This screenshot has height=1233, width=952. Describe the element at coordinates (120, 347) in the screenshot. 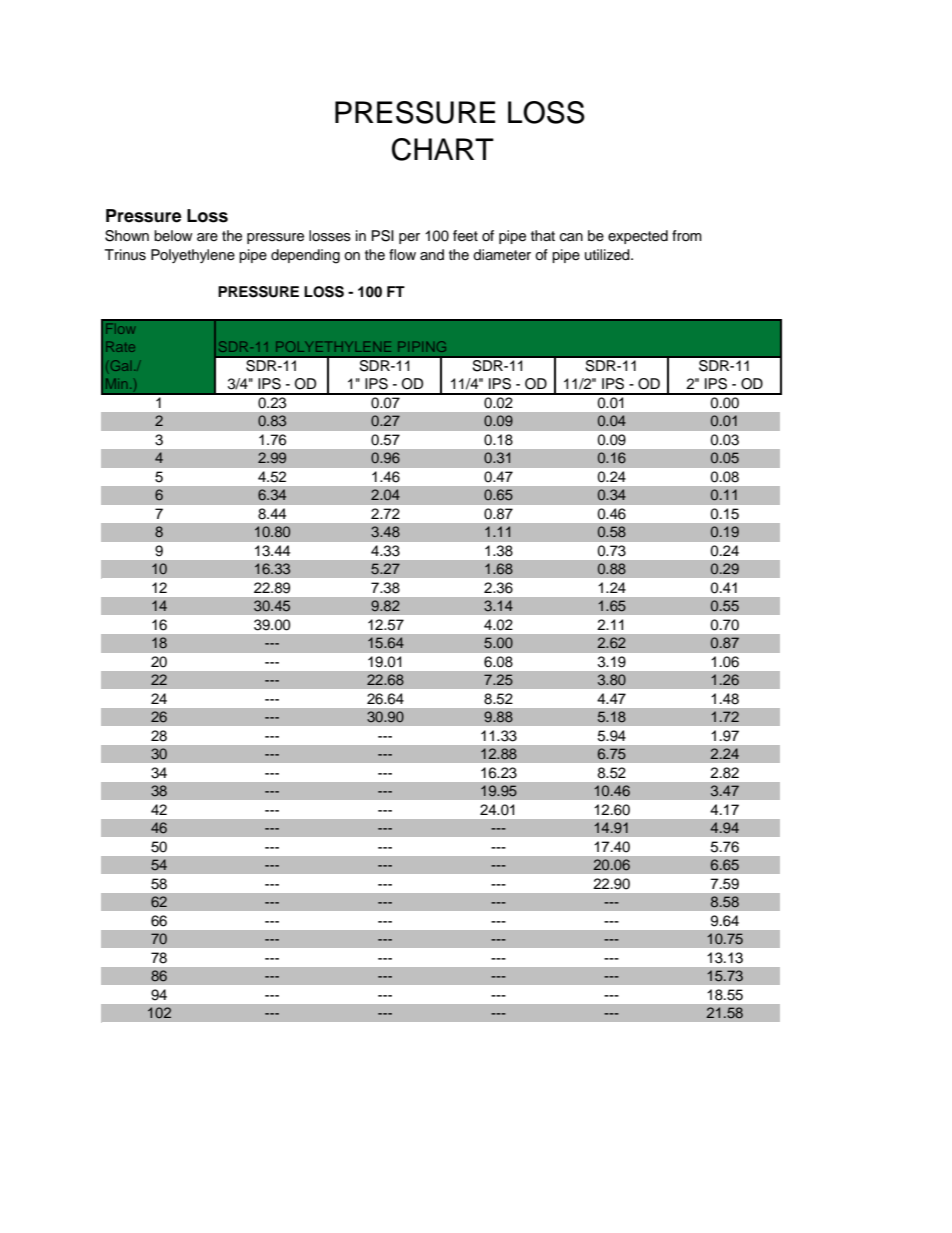

I see `Rate` at that location.
